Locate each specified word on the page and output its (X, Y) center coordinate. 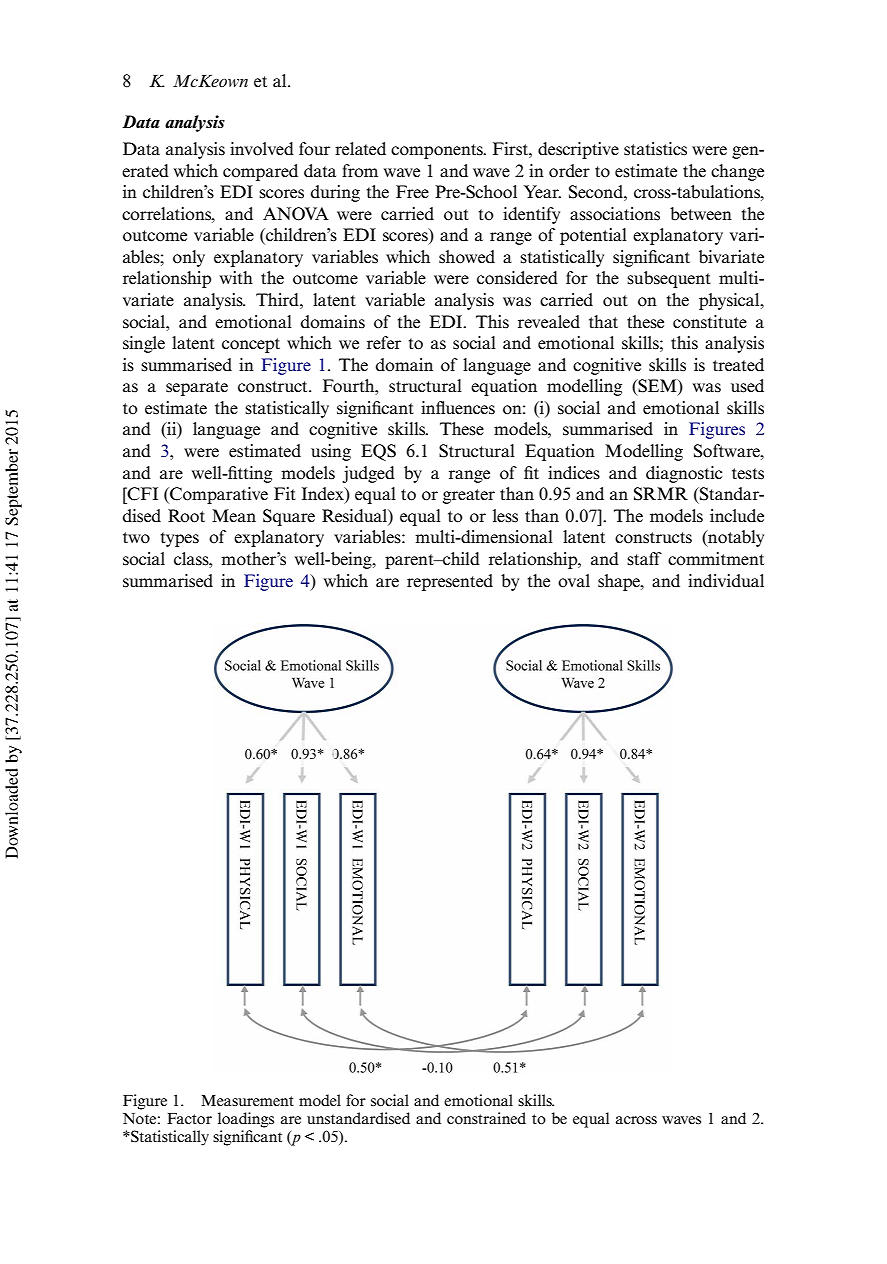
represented (450, 582)
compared (260, 172)
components (438, 151)
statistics (655, 149)
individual (726, 581)
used (747, 386)
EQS (378, 452)
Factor (189, 1118)
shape (620, 582)
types (180, 539)
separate (197, 388)
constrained (486, 1118)
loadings (246, 1120)
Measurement (247, 1100)
